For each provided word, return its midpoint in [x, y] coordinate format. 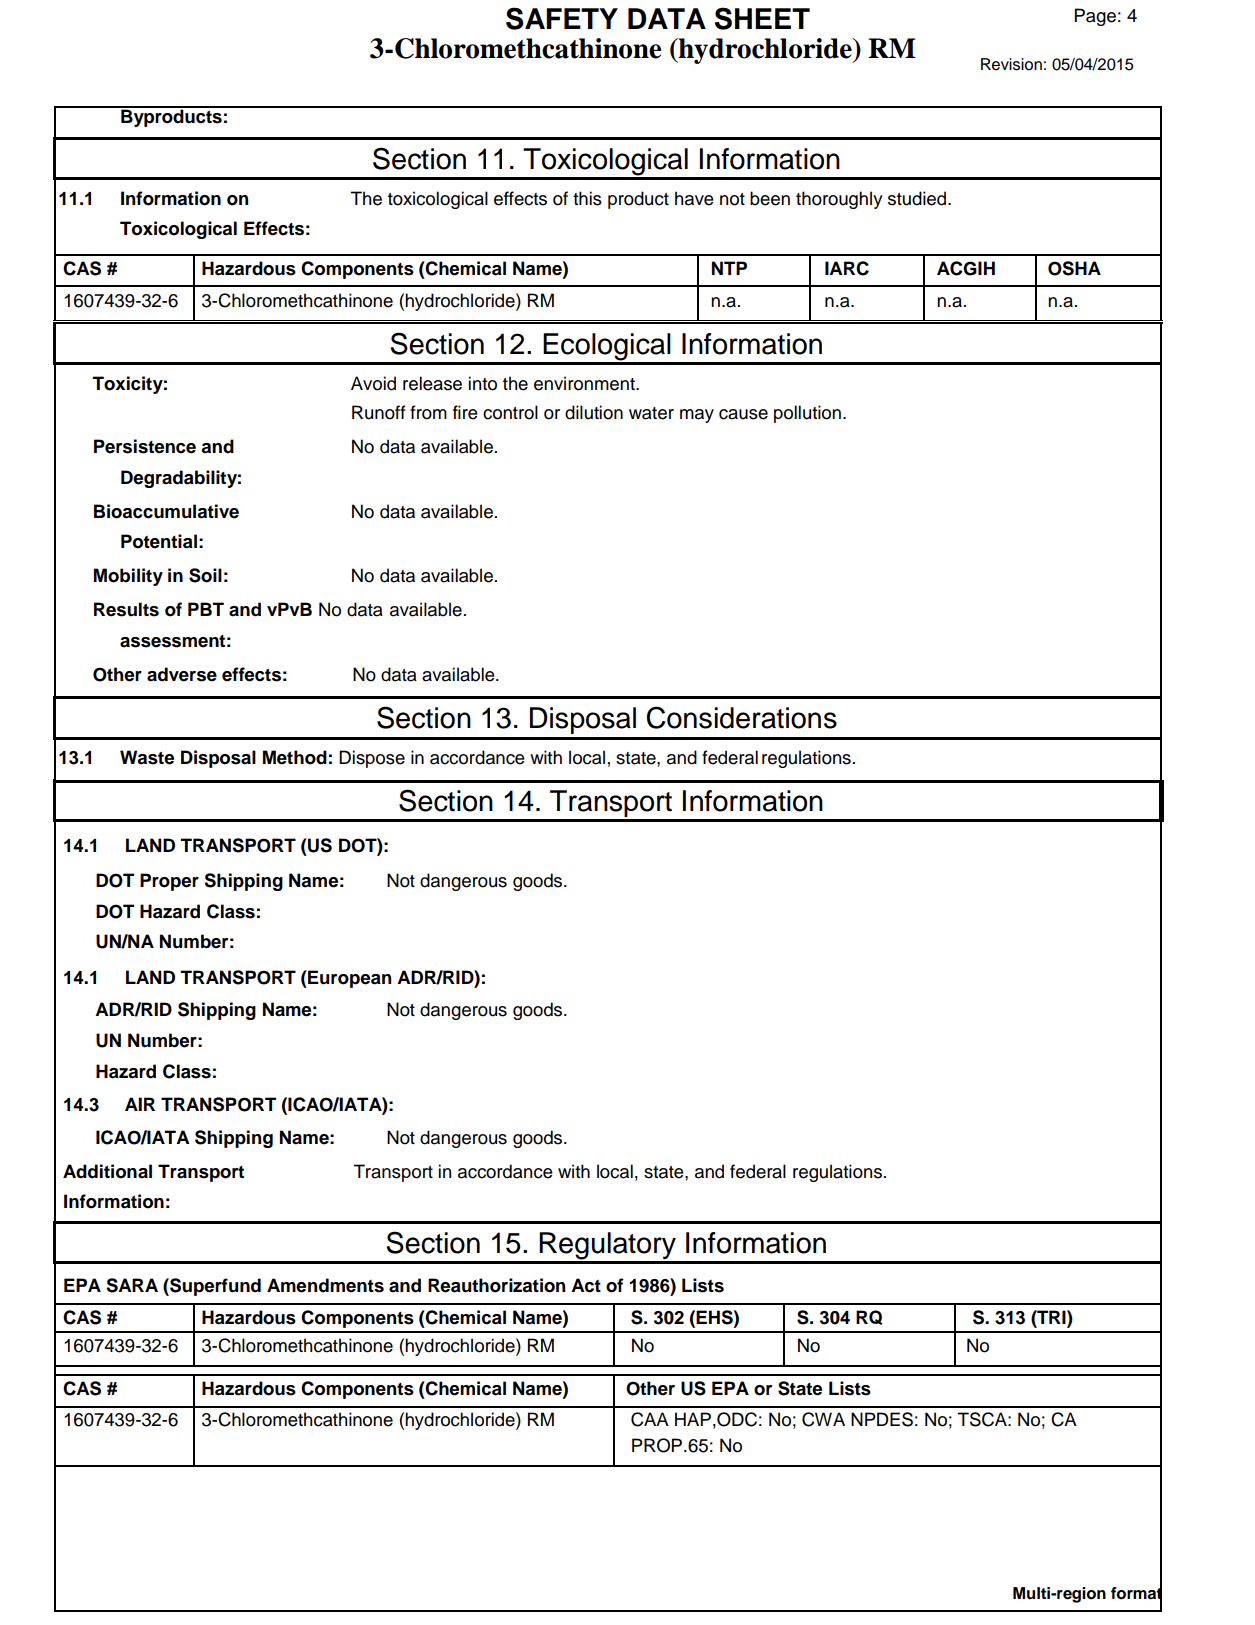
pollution [807, 414]
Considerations [742, 717]
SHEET [762, 18]
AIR [140, 1104]
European [349, 979]
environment [585, 383]
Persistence [145, 446]
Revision [1011, 64]
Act [586, 1285]
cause [743, 414]
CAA [650, 1419]
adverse [182, 674]
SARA [132, 1285]
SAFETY [562, 18]
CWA [823, 1419]
